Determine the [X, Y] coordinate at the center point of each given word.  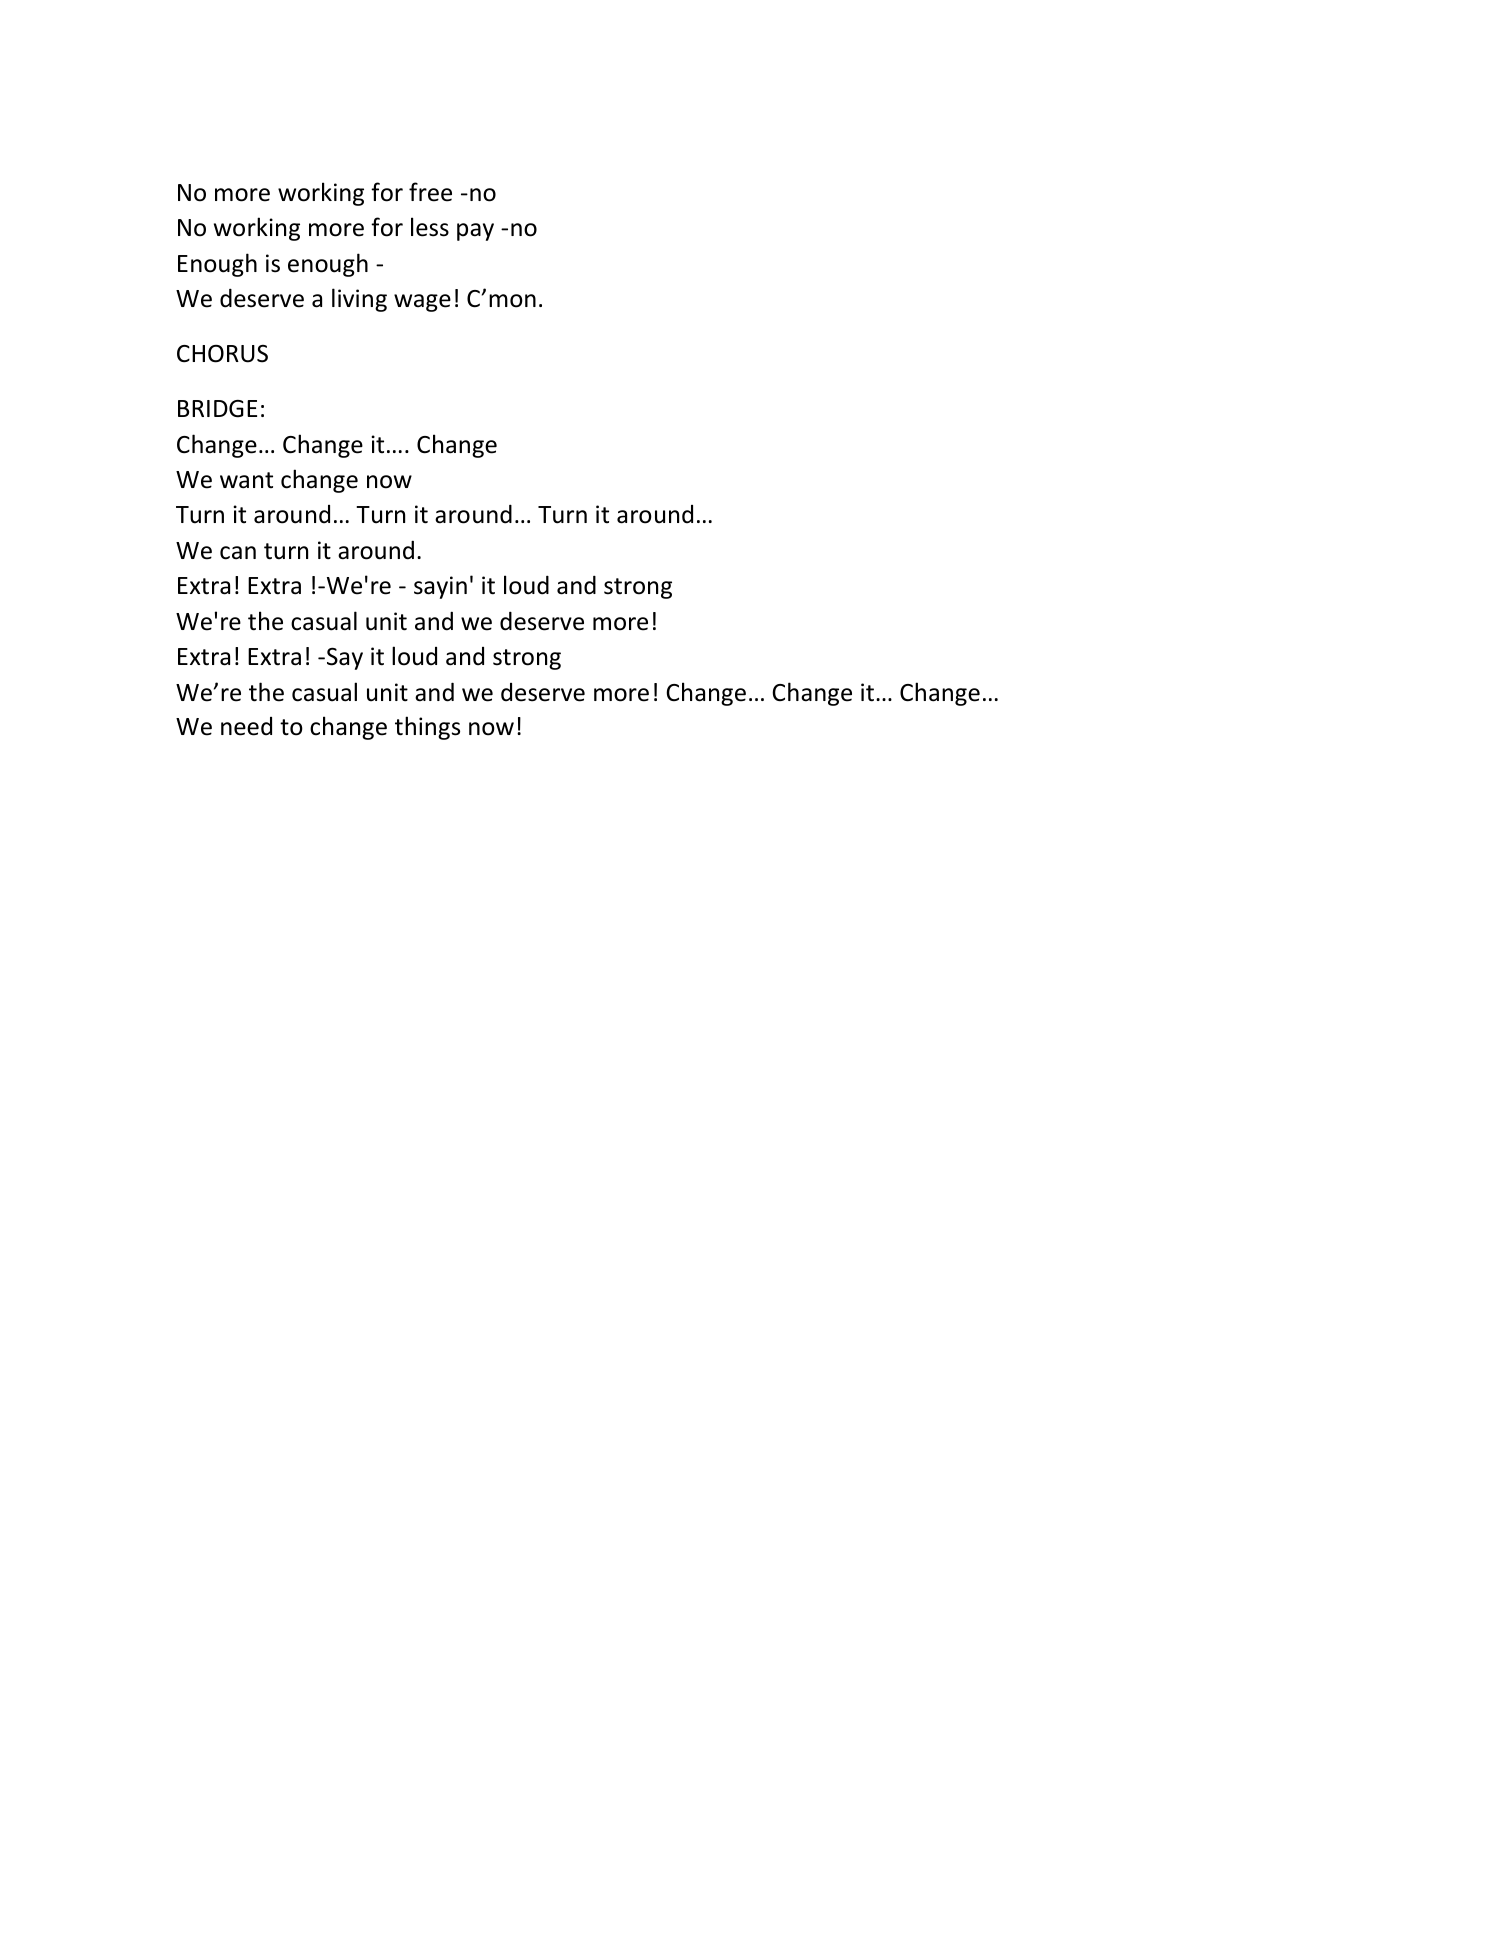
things [427, 728]
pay [475, 232]
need [246, 726]
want [246, 480]
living [359, 300]
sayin [440, 587]
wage [422, 303]
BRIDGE [217, 409]
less [430, 227]
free [430, 192]
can [238, 553]
